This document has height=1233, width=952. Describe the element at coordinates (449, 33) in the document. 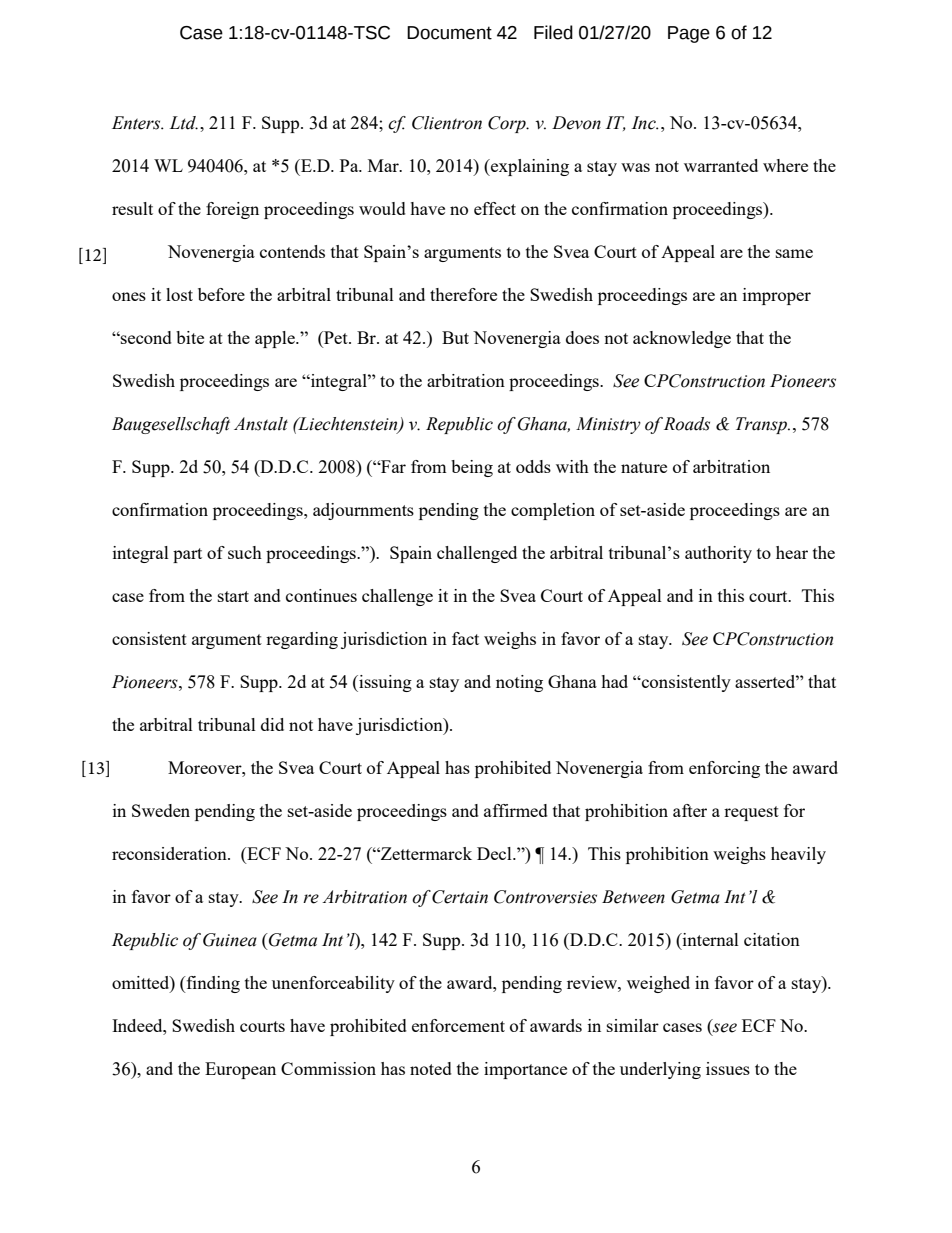

I see `Document` at that location.
